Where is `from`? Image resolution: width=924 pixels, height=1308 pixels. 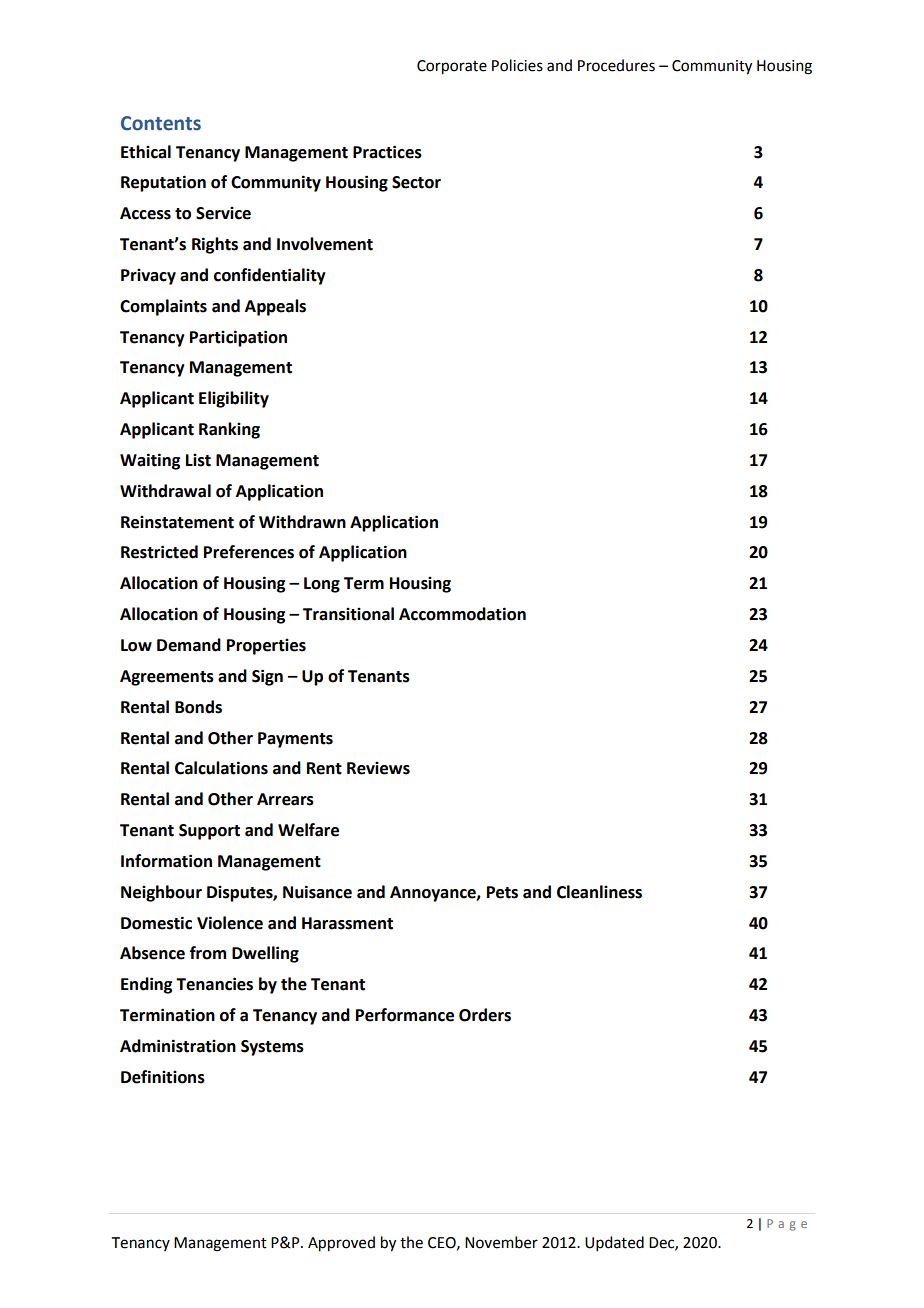 from is located at coordinates (208, 953).
